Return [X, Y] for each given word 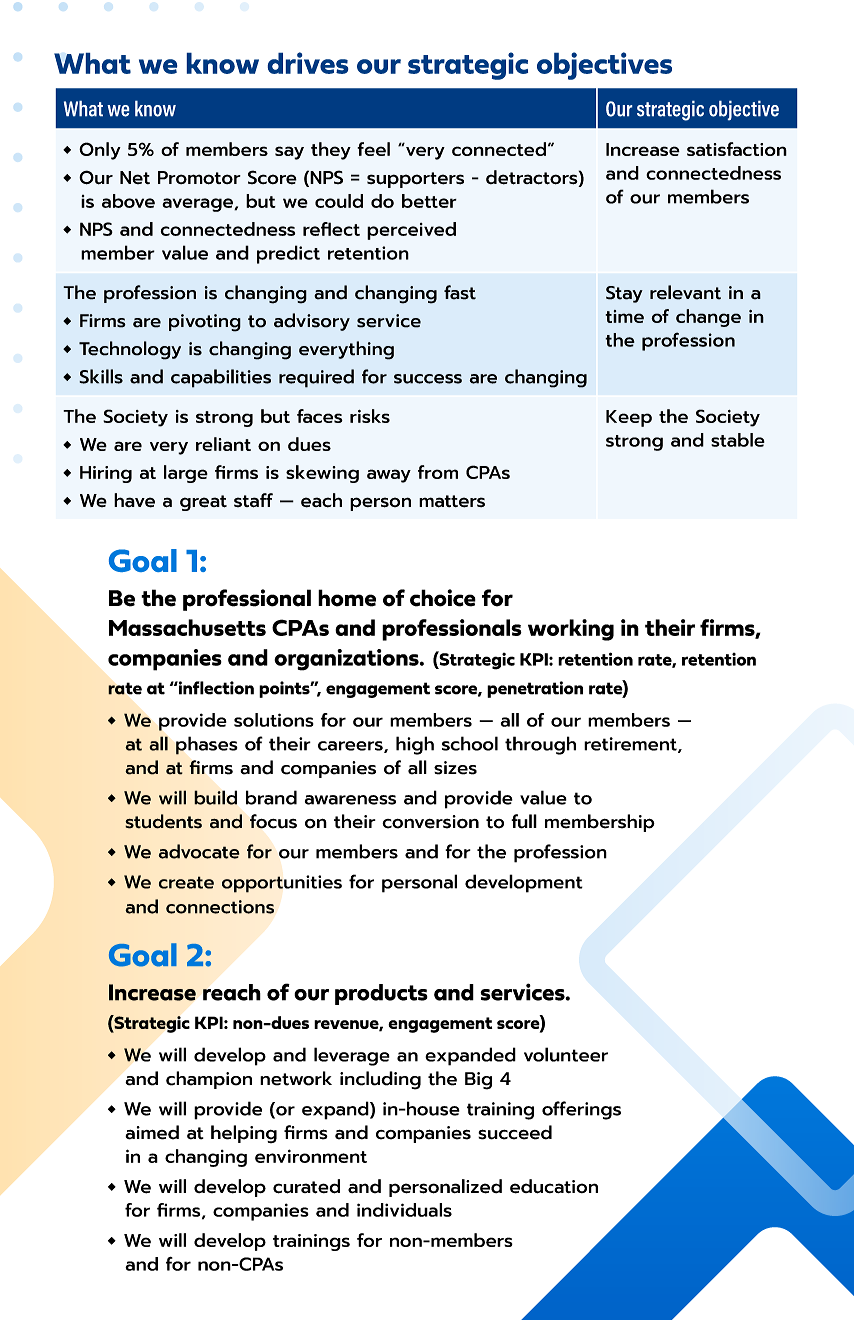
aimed [152, 1132]
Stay [624, 294]
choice [443, 598]
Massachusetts [187, 627]
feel [373, 149]
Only [100, 151]
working [571, 630]
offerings [581, 1110]
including [380, 1080]
